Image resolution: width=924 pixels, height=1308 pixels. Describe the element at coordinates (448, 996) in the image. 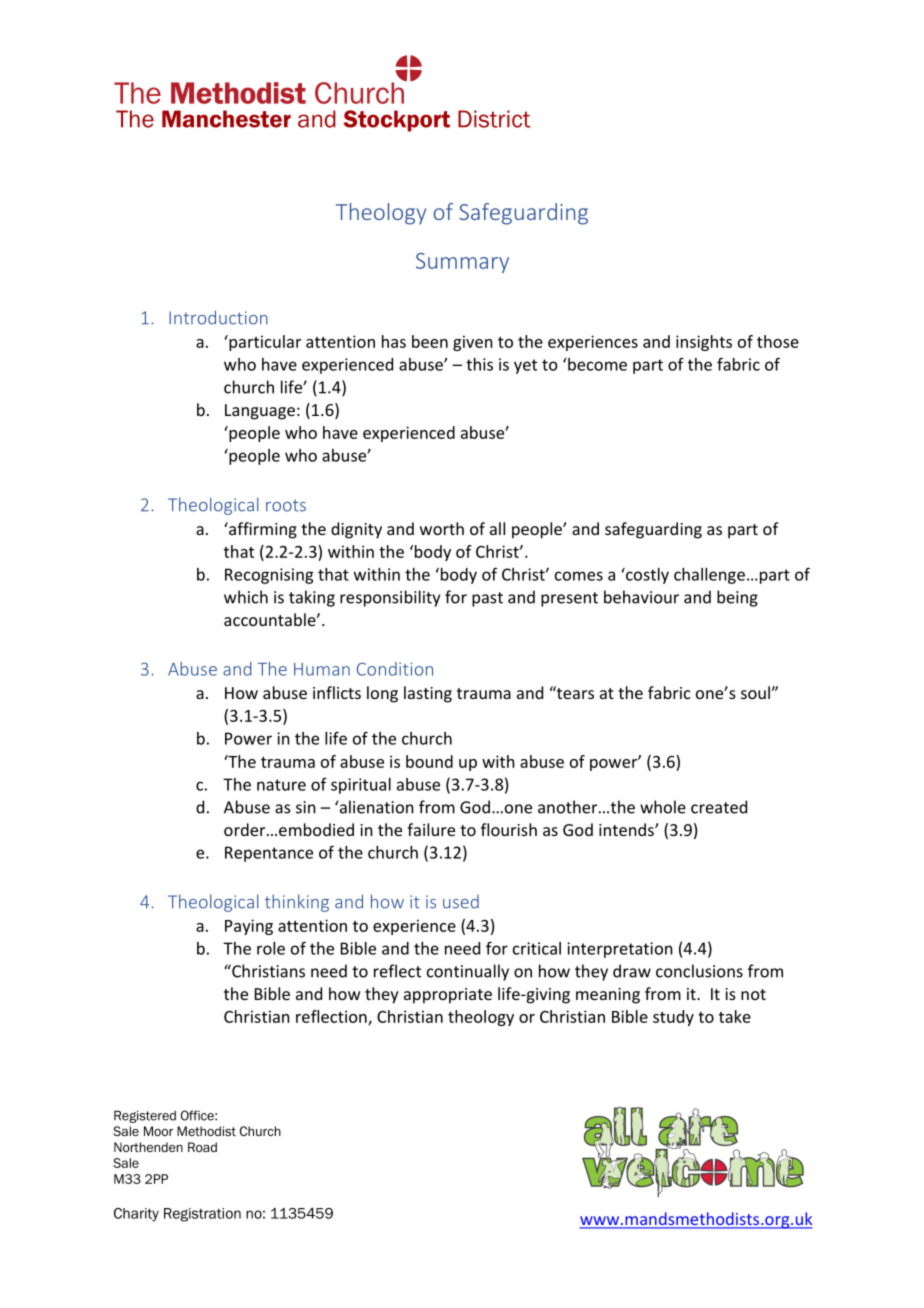

I see `appropriate` at that location.
